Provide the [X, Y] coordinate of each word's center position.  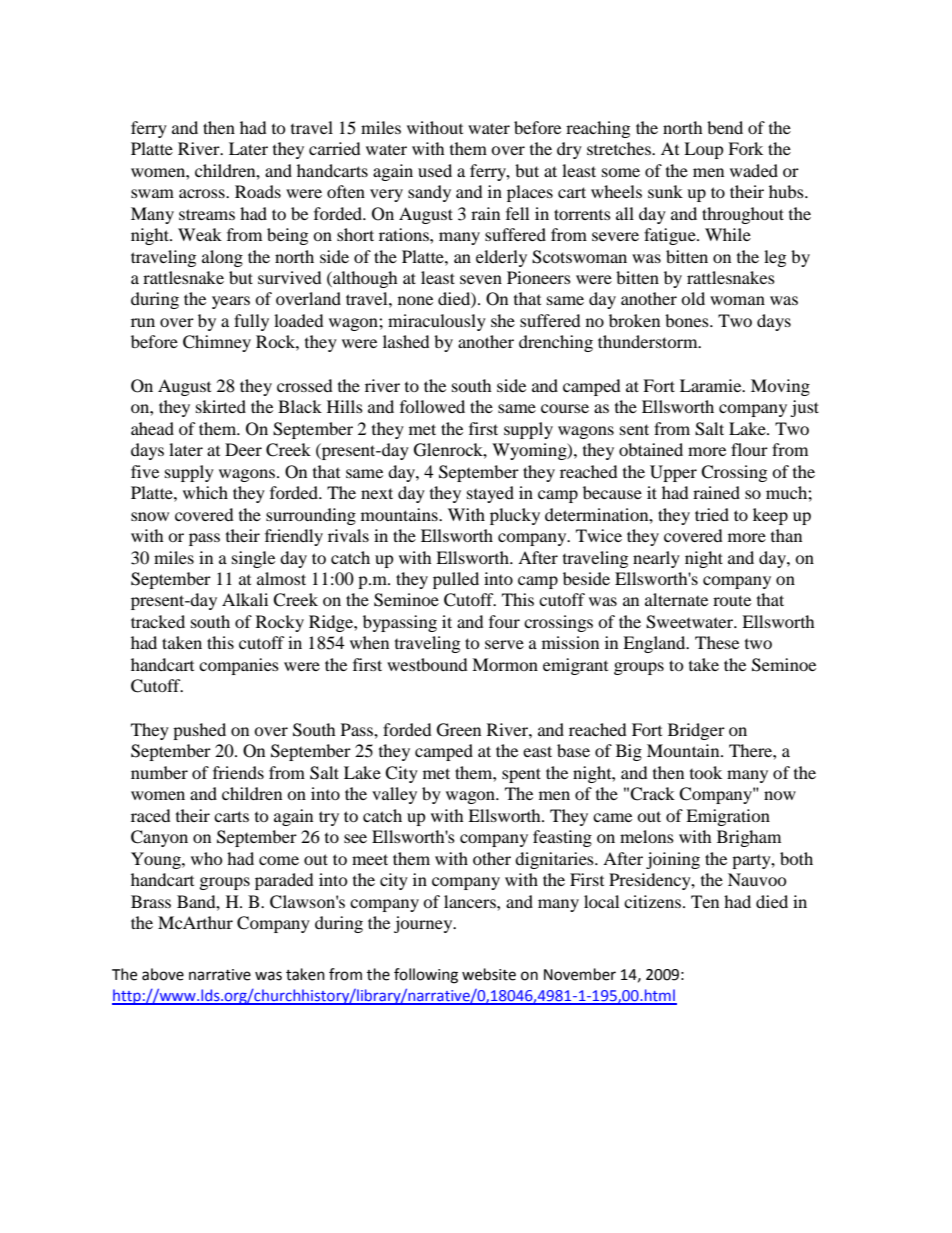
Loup [704, 150]
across [203, 193]
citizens [652, 901]
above [163, 974]
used [435, 170]
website [489, 974]
